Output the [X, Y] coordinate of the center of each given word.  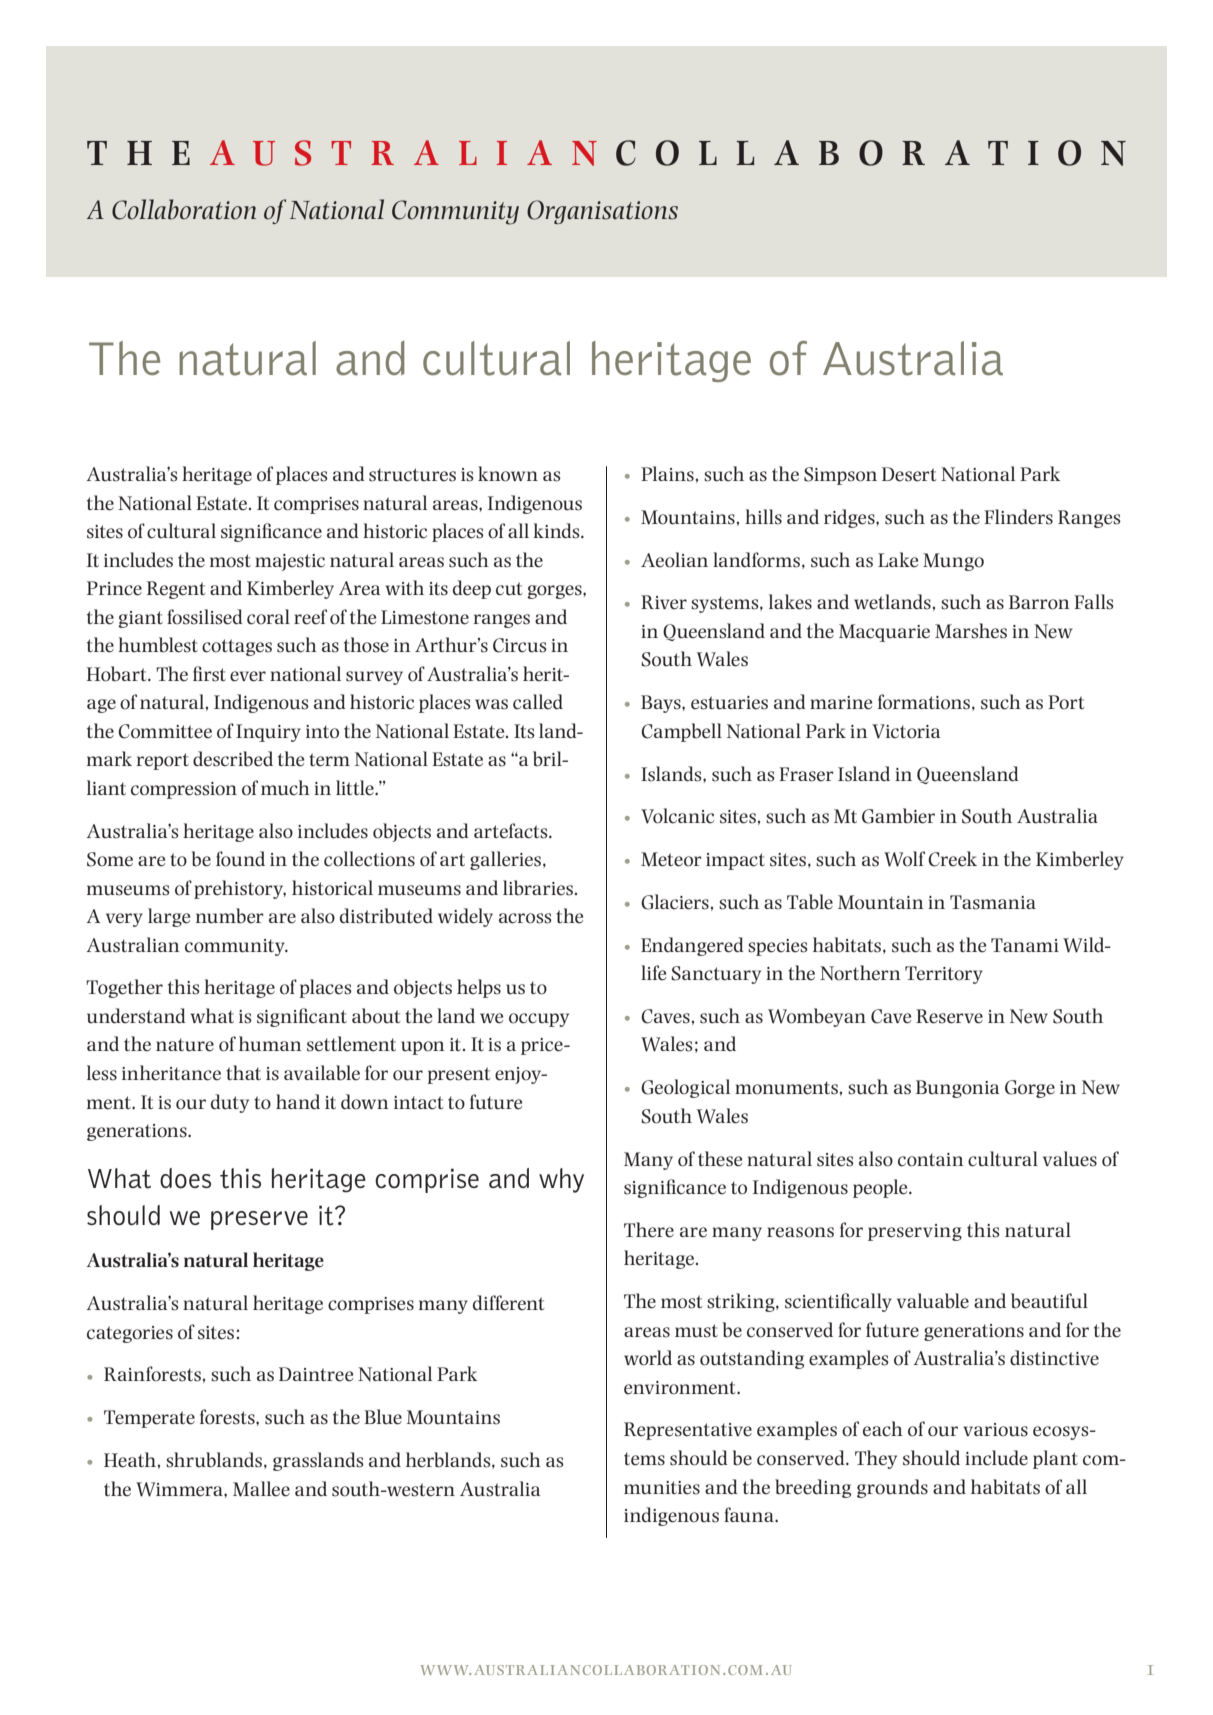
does [185, 1178]
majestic [290, 562]
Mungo [953, 562]
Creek [952, 859]
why [561, 1180]
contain [931, 1160]
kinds [557, 531]
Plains [667, 474]
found [240, 859]
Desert [909, 474]
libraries [538, 888]
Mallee [261, 1489]
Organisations [602, 212]
